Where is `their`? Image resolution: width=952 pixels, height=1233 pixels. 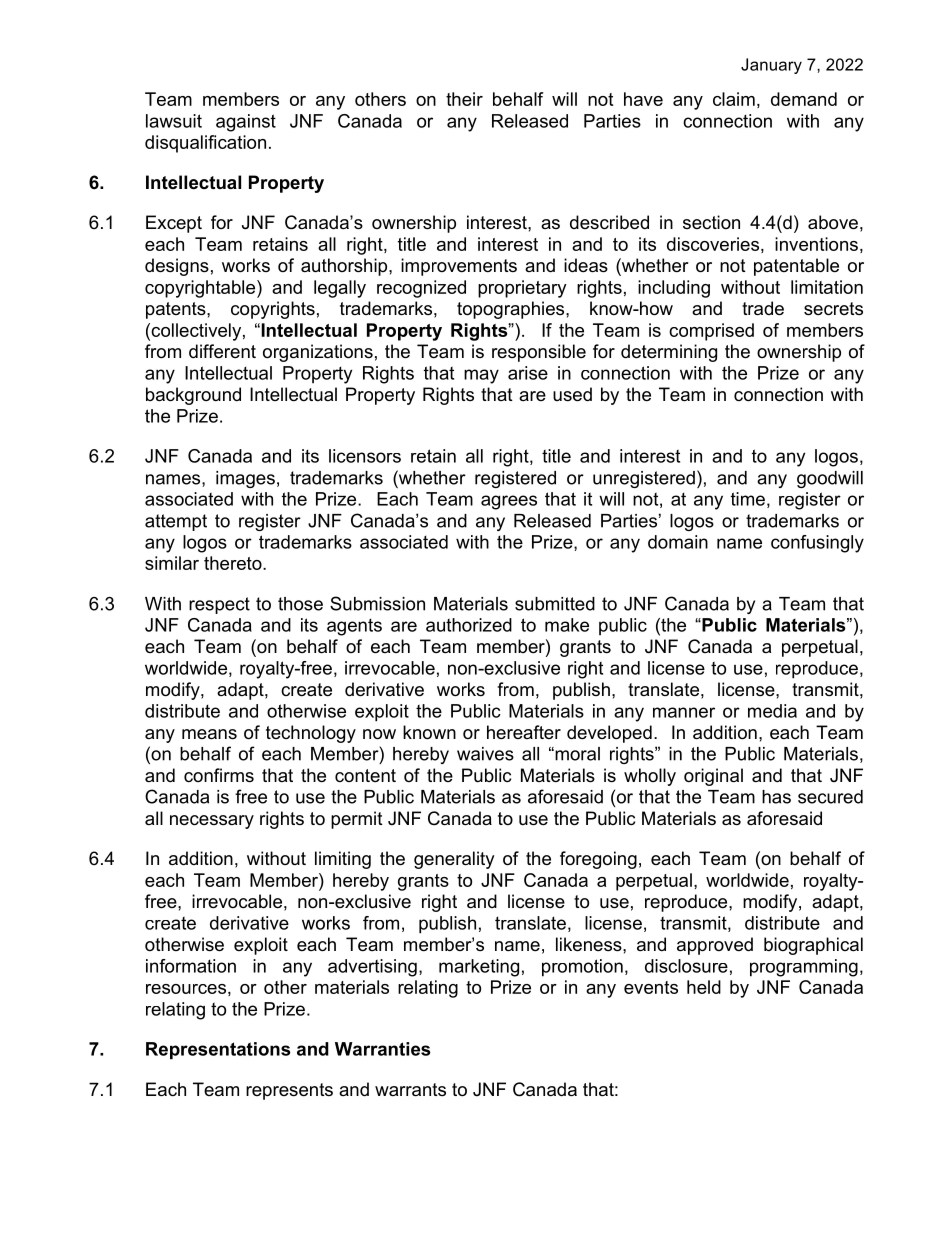 their is located at coordinates (464, 99).
